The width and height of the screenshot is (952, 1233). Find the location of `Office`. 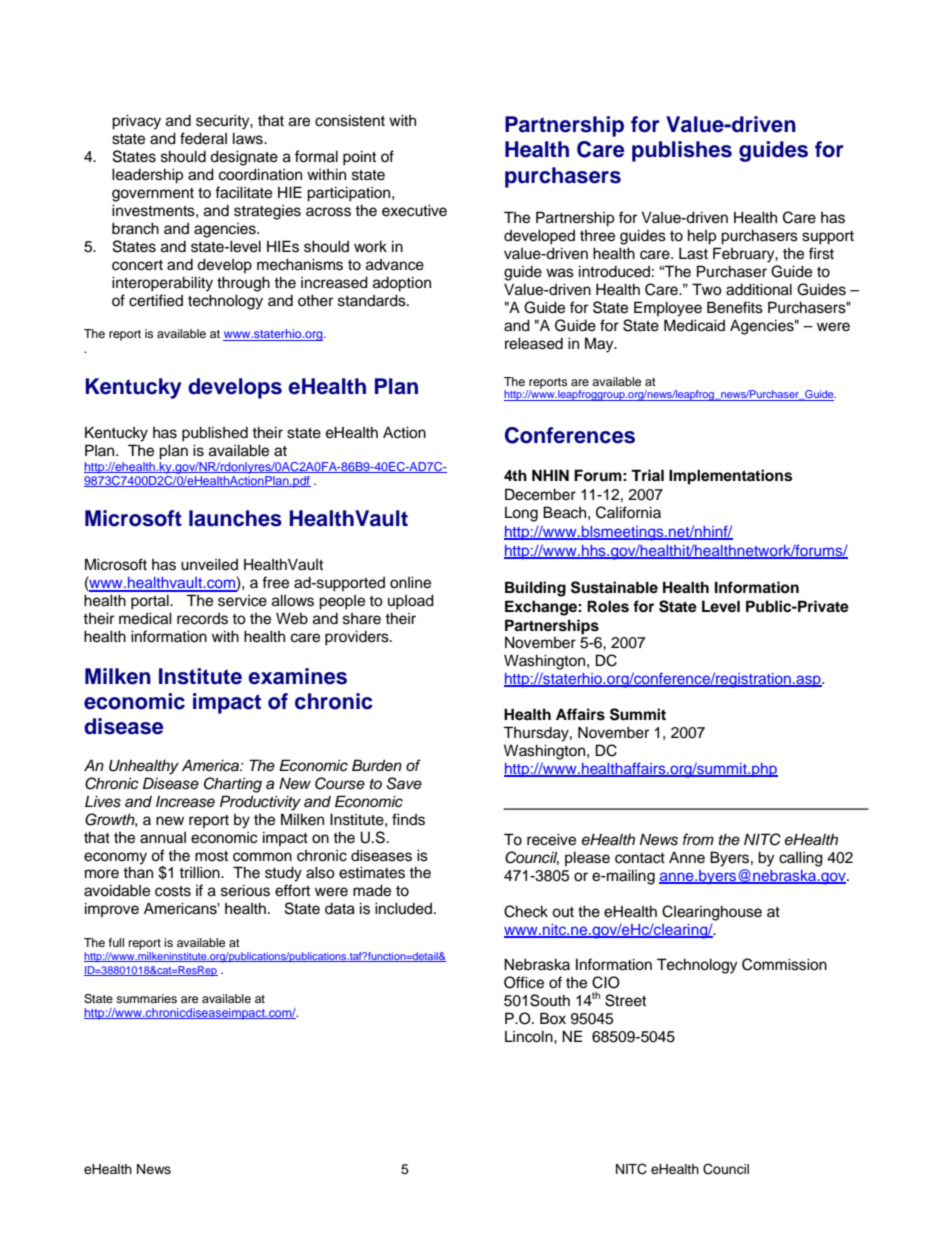

Office is located at coordinates (524, 982).
